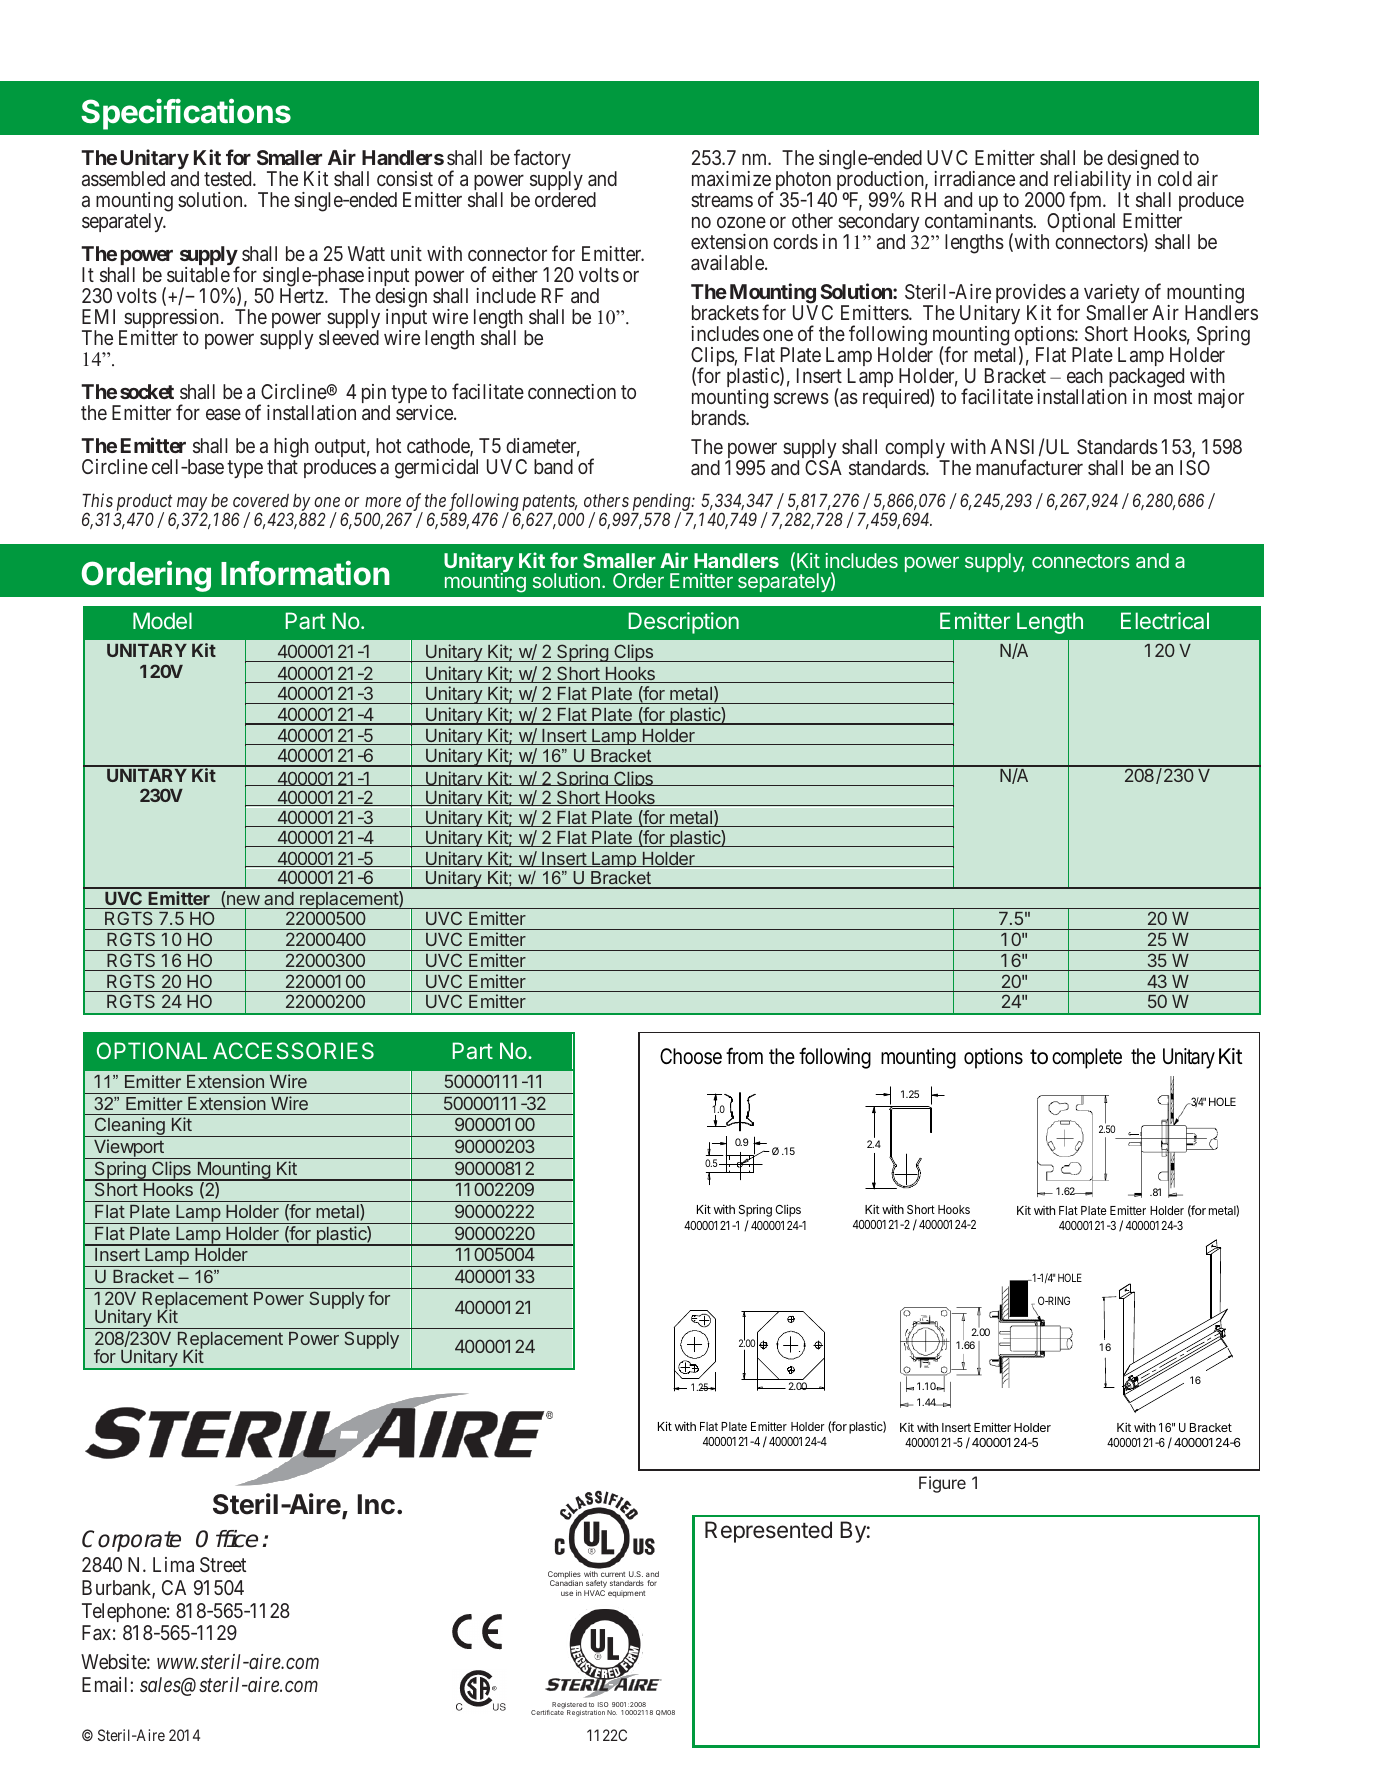  I want to click on Choose, so click(691, 1056).
